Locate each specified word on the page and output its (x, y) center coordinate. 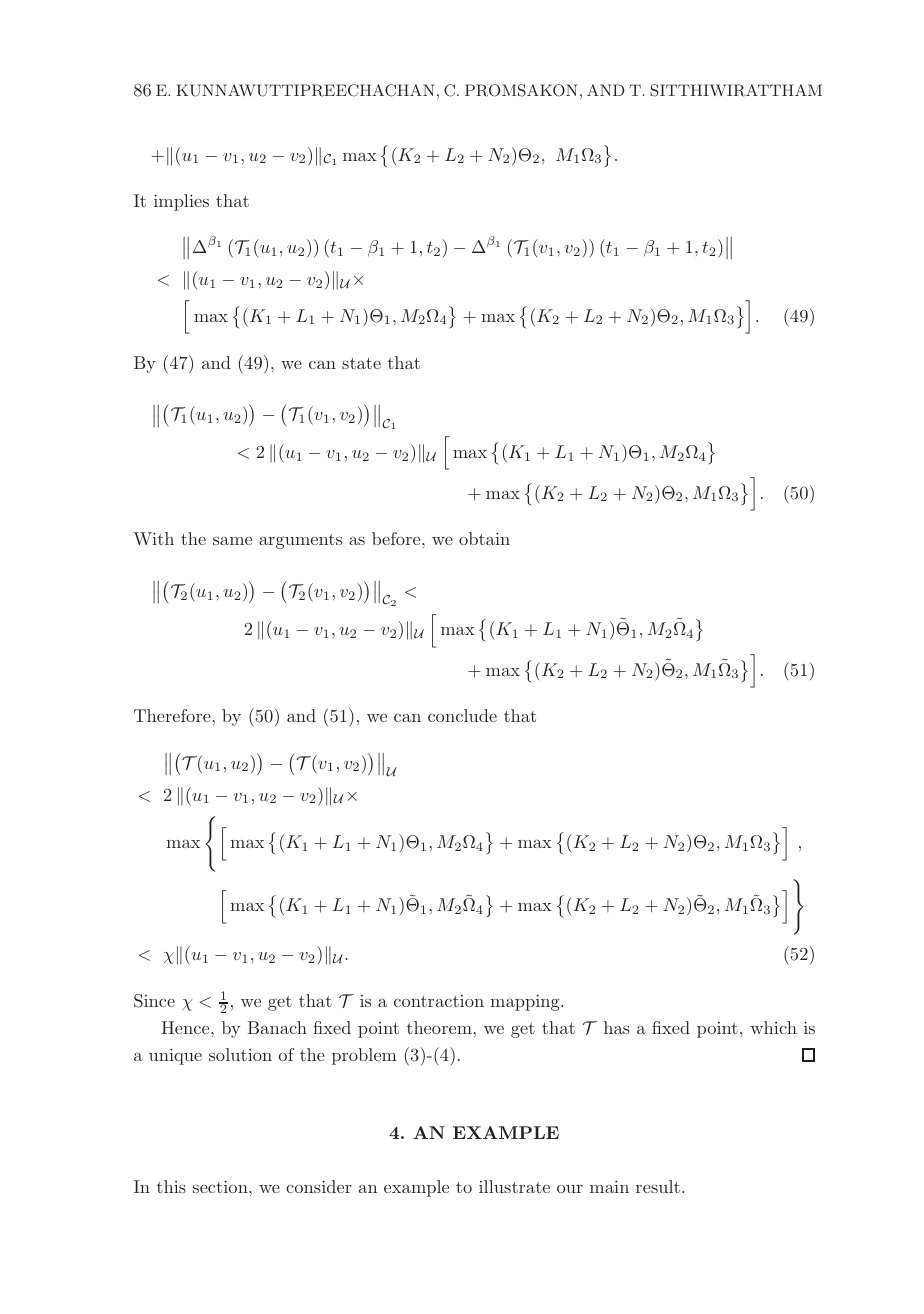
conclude (462, 715)
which (773, 1027)
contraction (439, 1001)
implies (181, 202)
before (397, 538)
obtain (484, 538)
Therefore (172, 715)
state (361, 363)
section (221, 1186)
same (232, 541)
